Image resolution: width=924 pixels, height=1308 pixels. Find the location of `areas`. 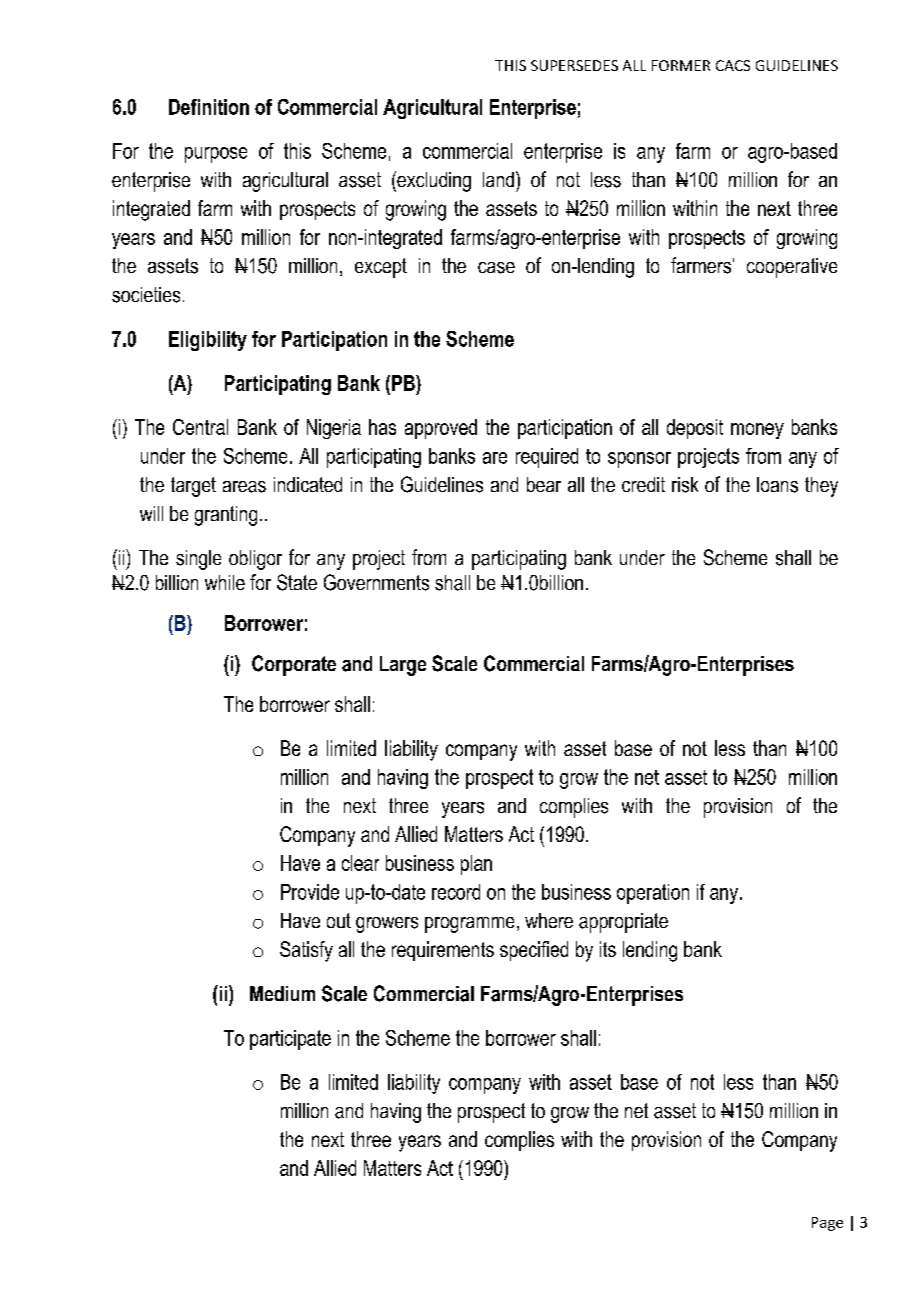

areas is located at coordinates (244, 487).
